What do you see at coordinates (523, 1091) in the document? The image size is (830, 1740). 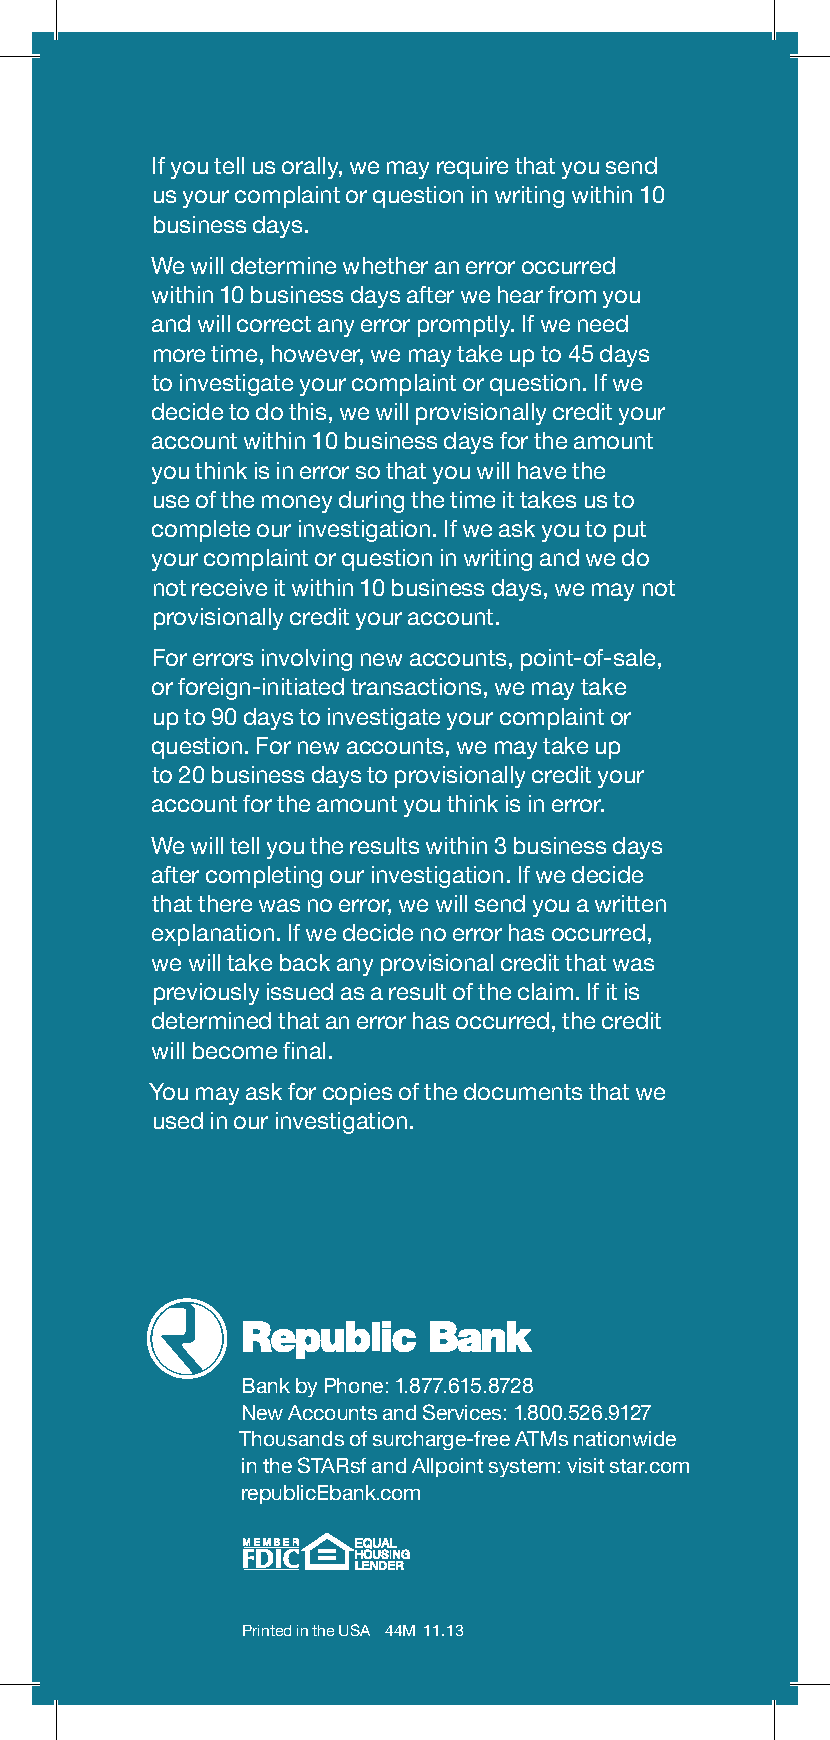 I see `documents` at bounding box center [523, 1091].
